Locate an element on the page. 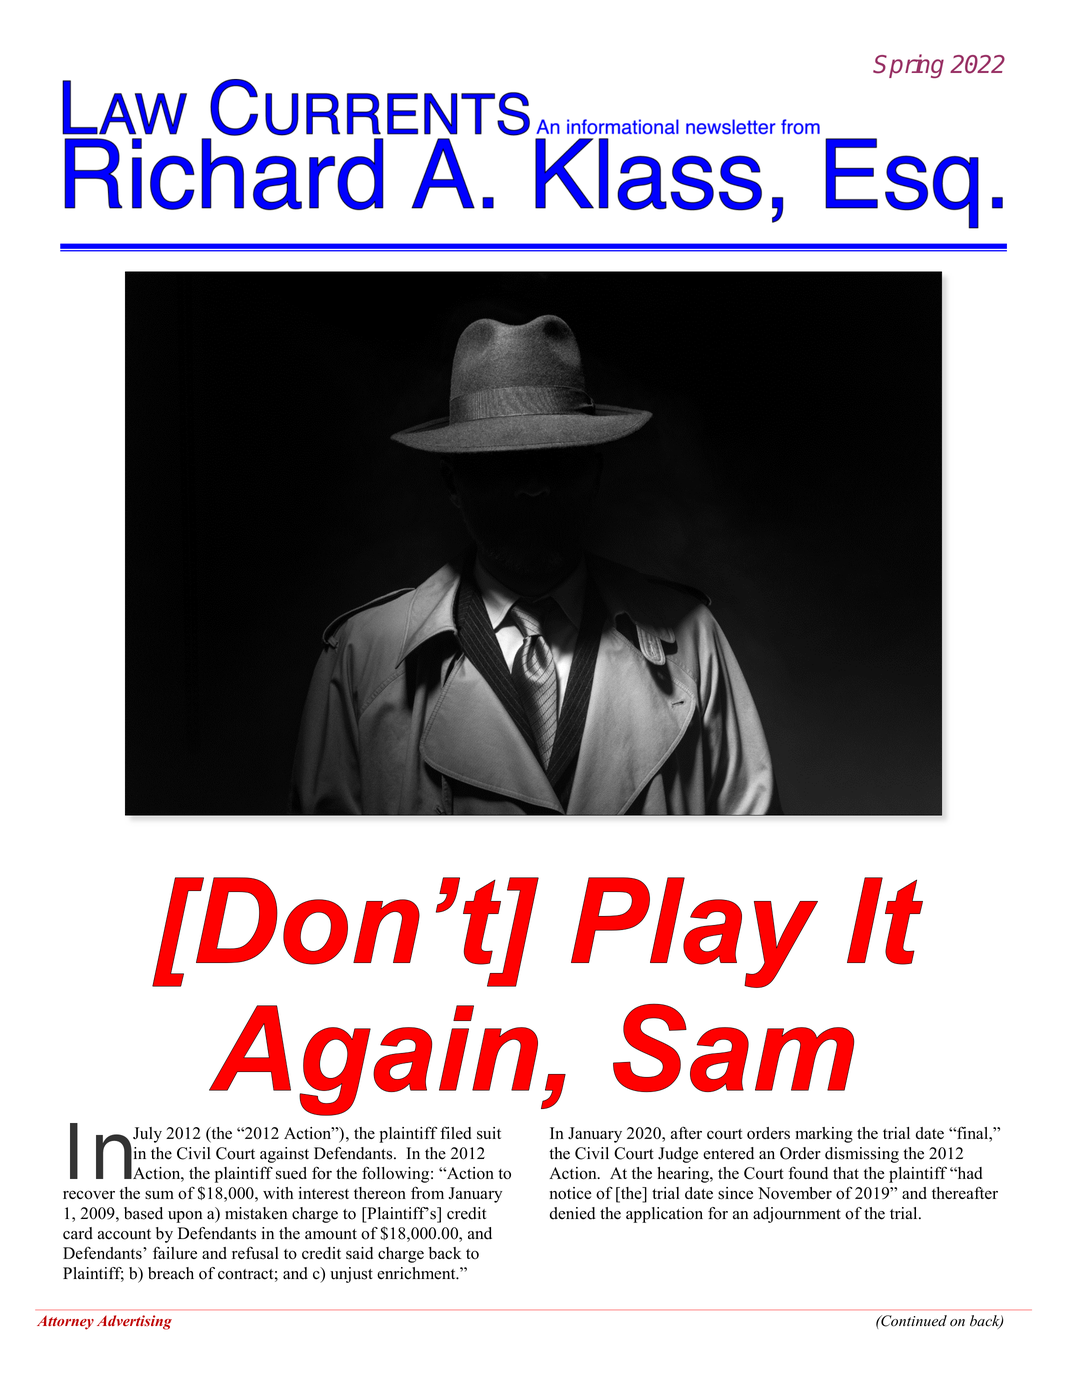 This image has width=1067, height=1380. Judge is located at coordinates (678, 1155).
